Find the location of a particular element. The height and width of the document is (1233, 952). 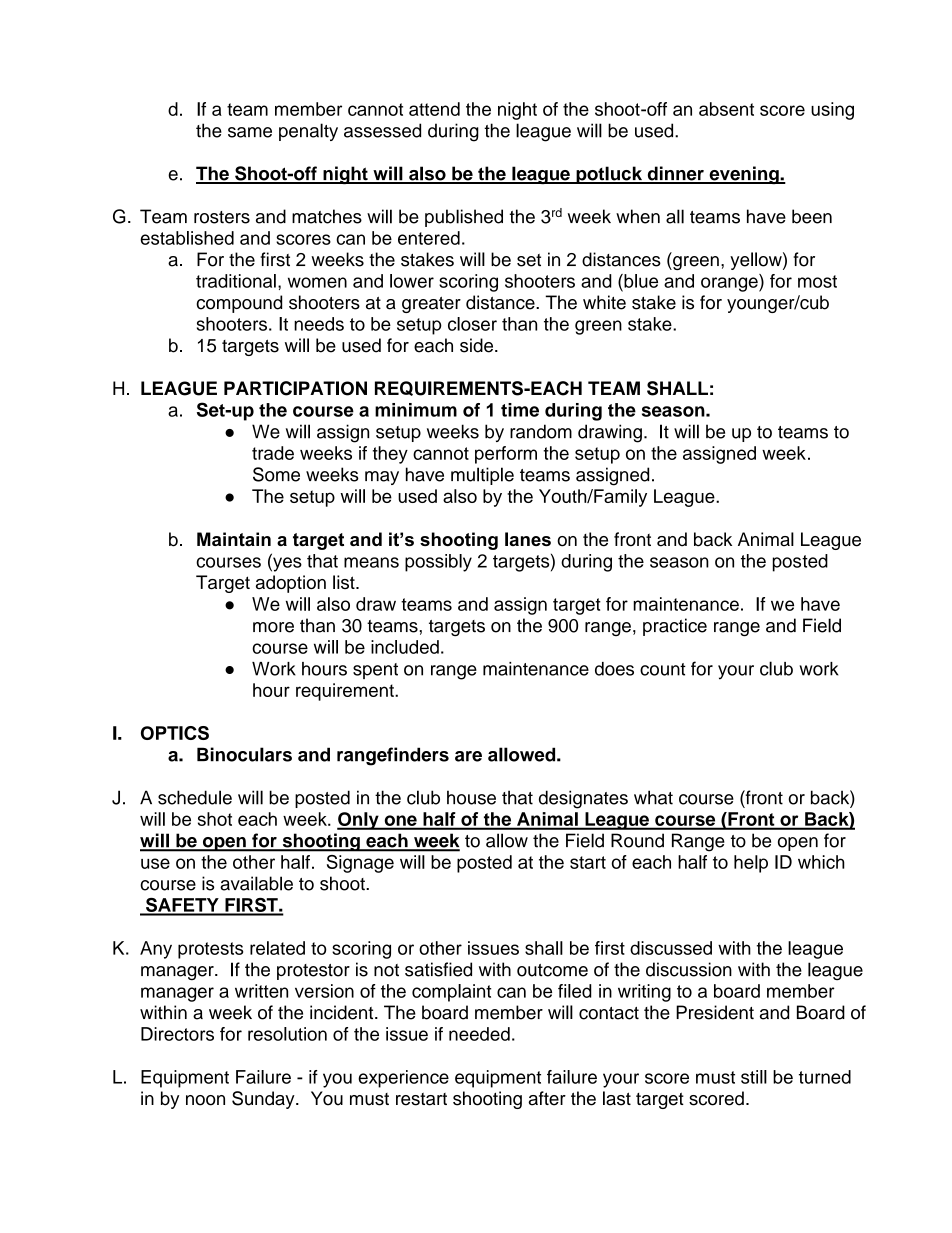

needed is located at coordinates (479, 1034).
